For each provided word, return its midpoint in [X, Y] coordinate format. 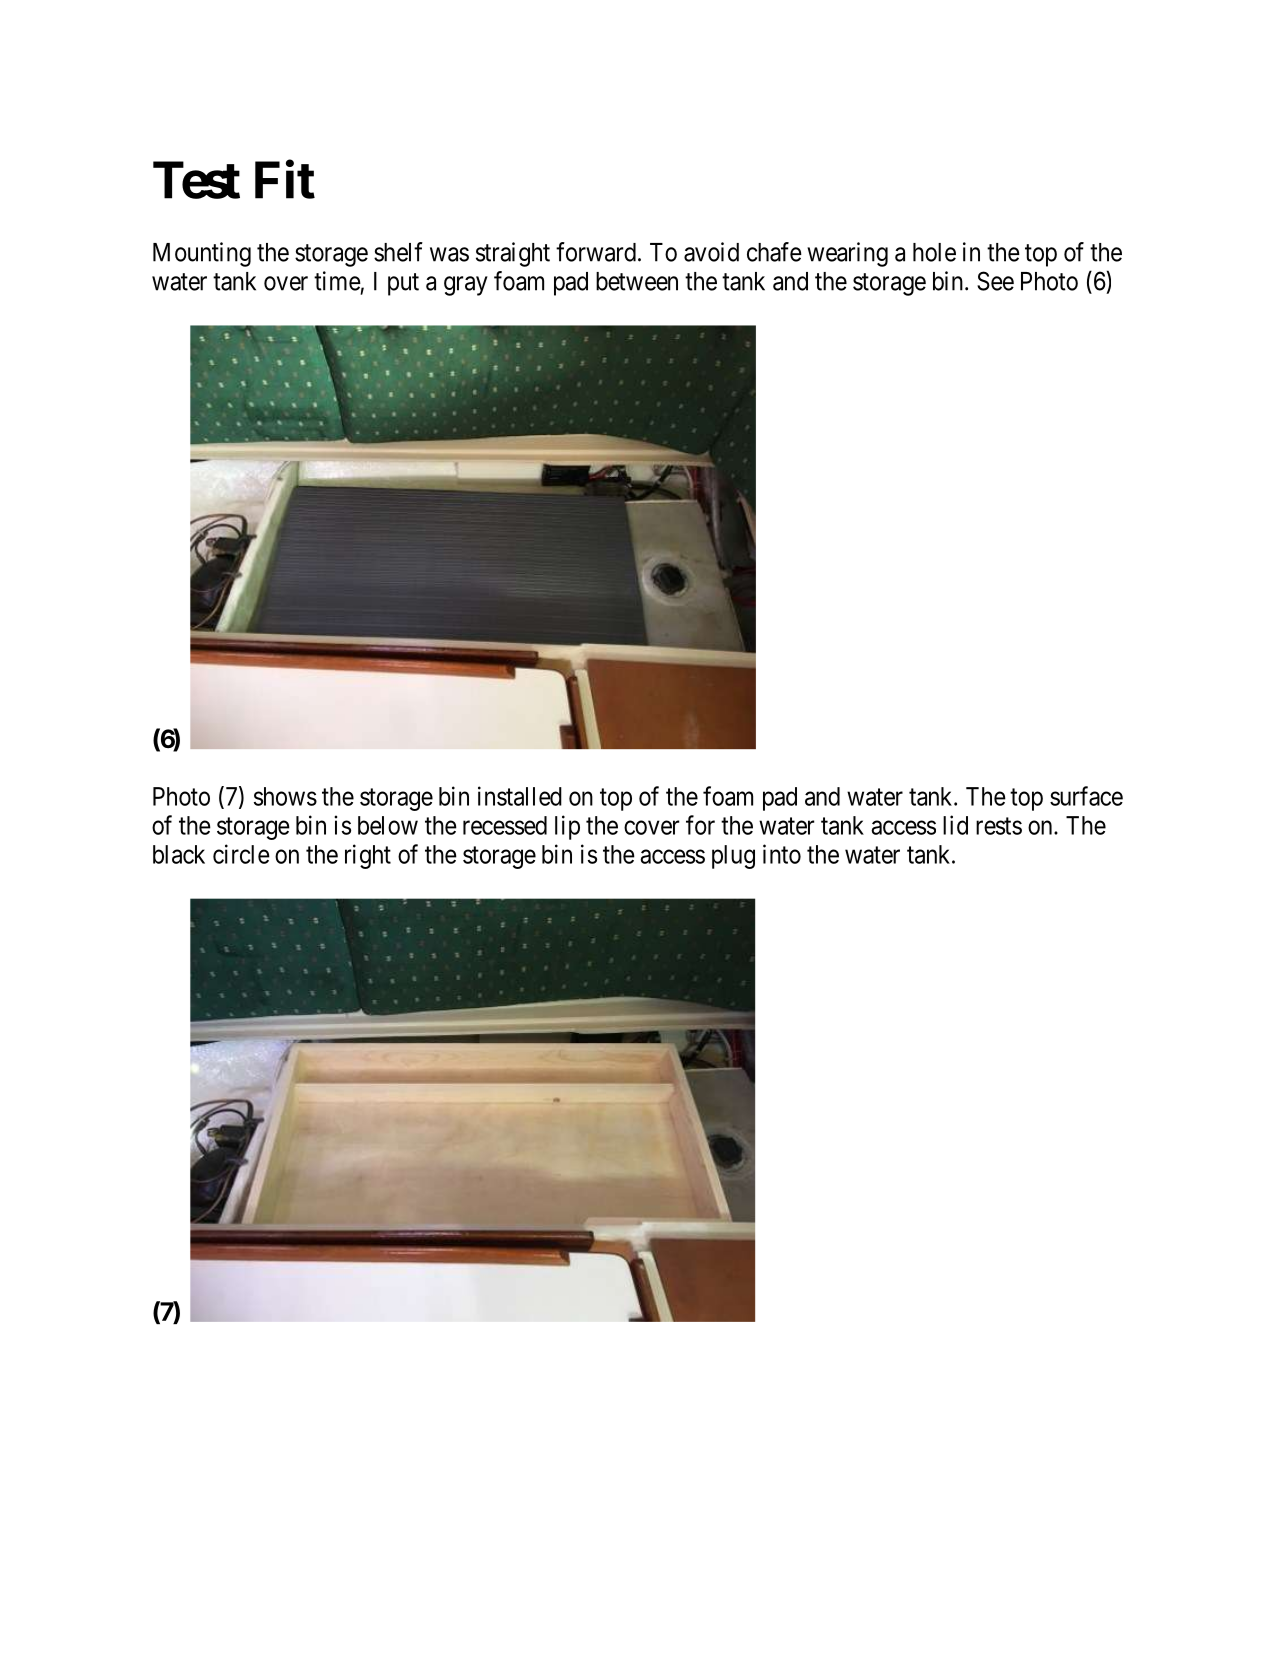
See [995, 281]
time [337, 281]
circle [241, 854]
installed [520, 796]
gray [466, 286]
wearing [847, 254]
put [403, 284]
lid [955, 825]
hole [934, 252]
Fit [285, 180]
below [388, 825]
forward [596, 252]
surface [1086, 796]
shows [285, 796]
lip [567, 827]
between [637, 281]
